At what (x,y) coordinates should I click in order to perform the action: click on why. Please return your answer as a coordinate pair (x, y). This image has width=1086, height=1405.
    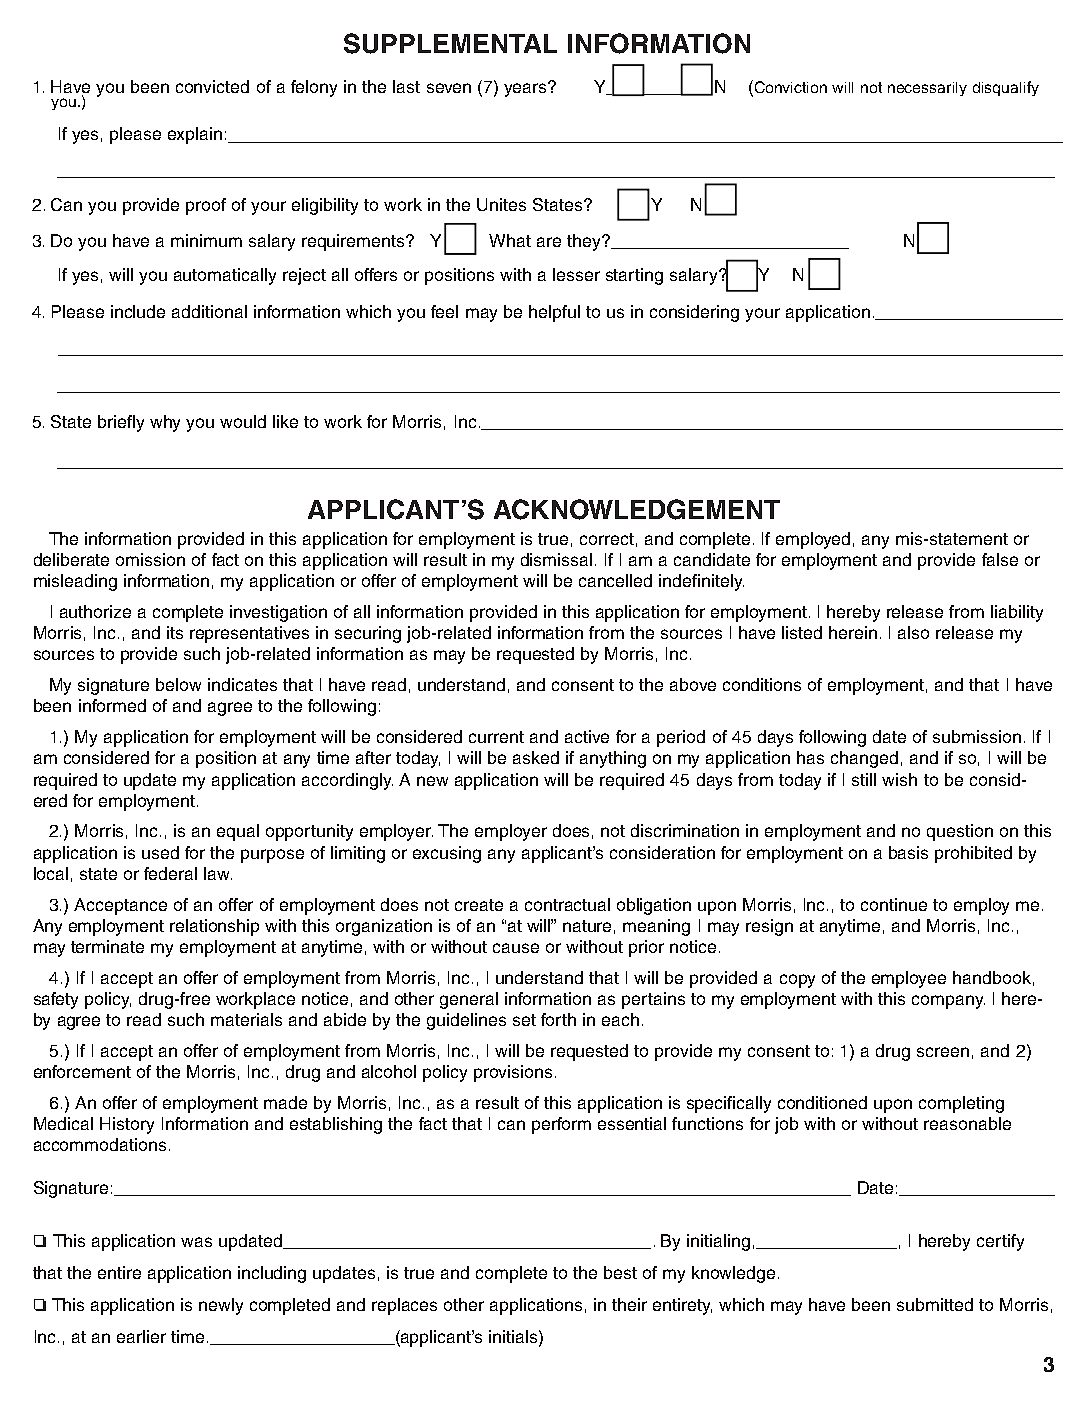
    Looking at the image, I should click on (165, 423).
